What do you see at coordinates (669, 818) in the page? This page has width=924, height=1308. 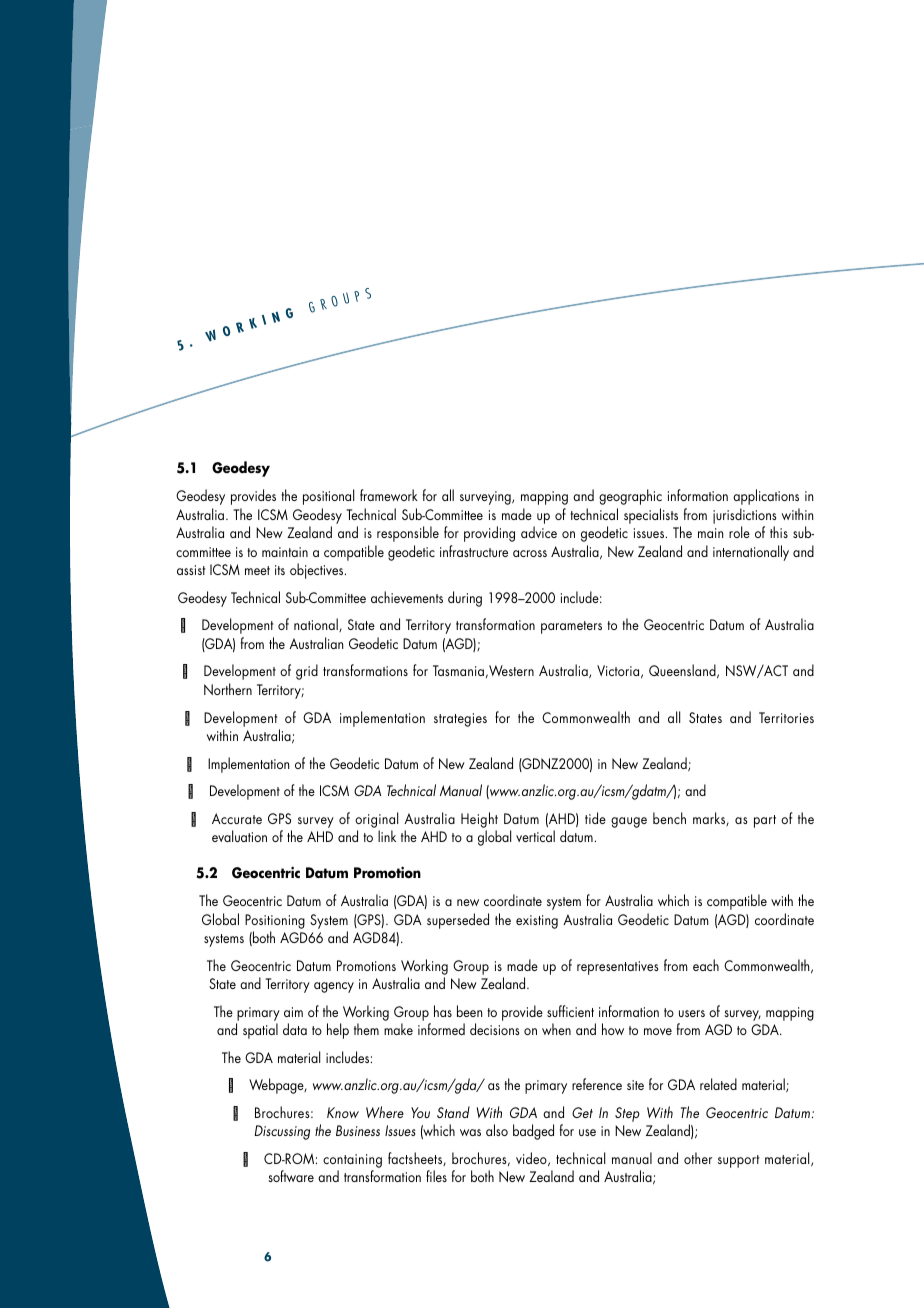 I see `bench` at bounding box center [669, 818].
